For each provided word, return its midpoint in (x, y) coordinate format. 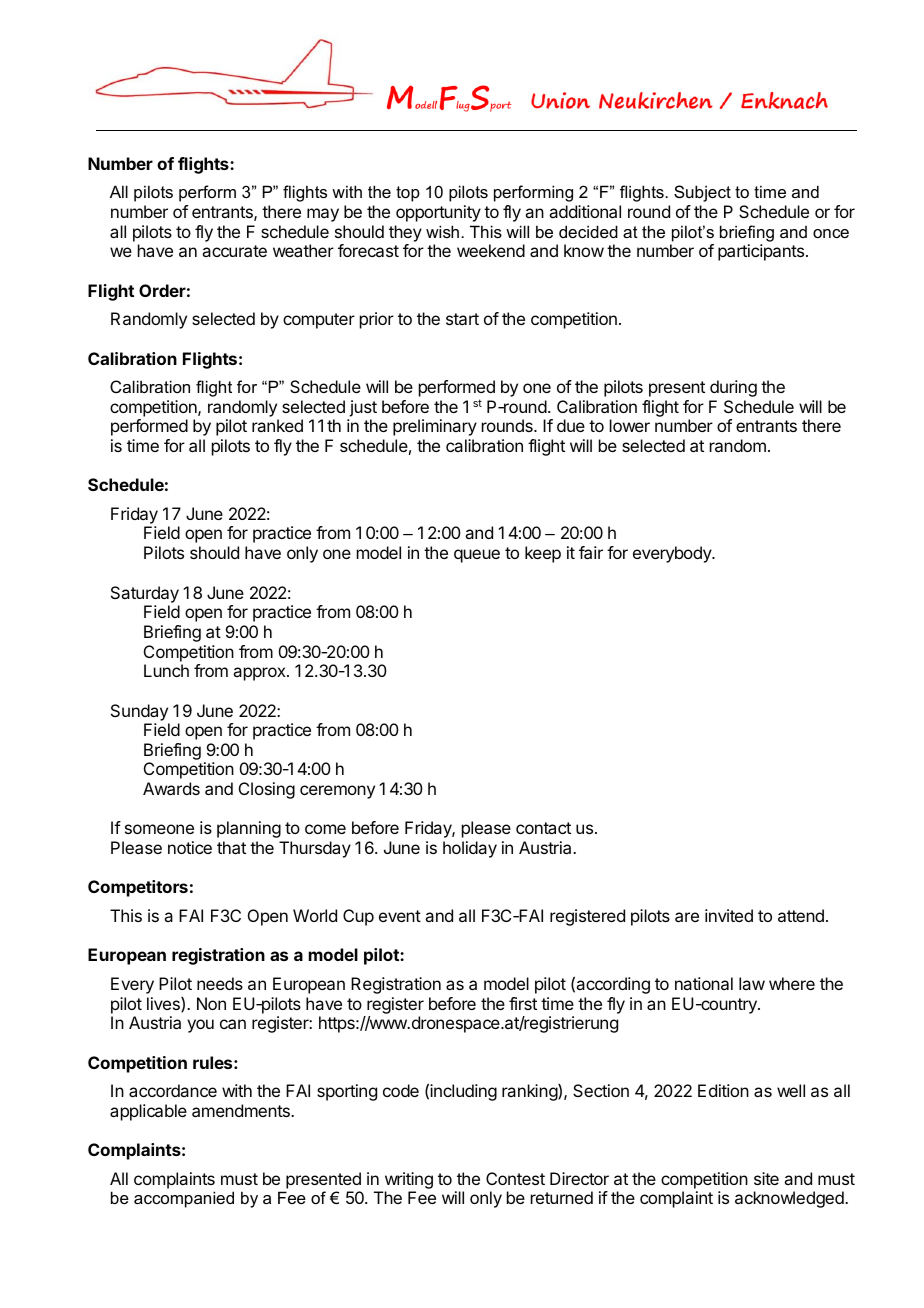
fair (591, 552)
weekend (491, 250)
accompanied (184, 1199)
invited (729, 915)
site (766, 1178)
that (231, 847)
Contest (515, 1178)
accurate (234, 251)
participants (762, 252)
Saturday (145, 594)
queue (477, 556)
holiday (470, 849)
